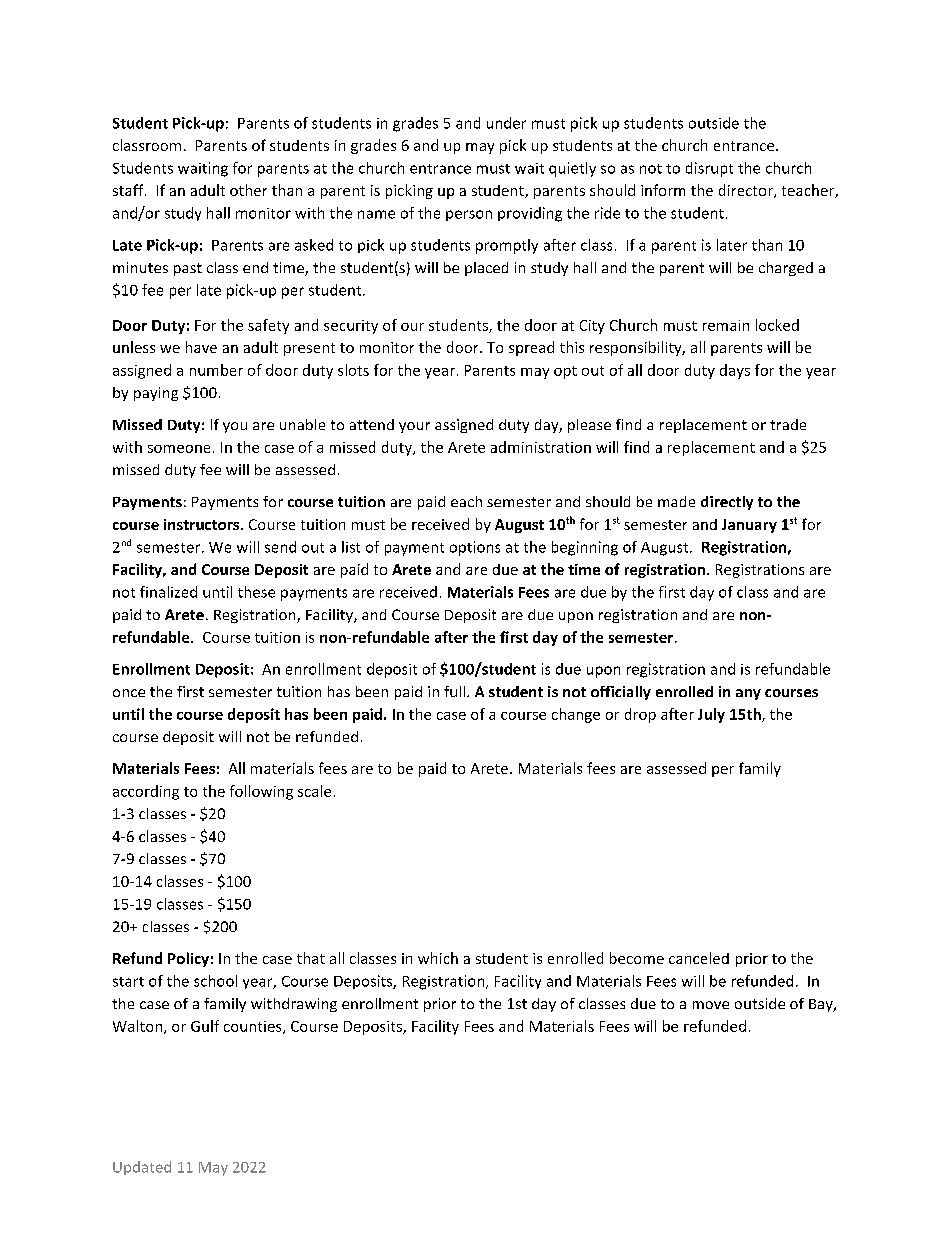 The image size is (952, 1233). I want to click on following, so click(261, 792).
